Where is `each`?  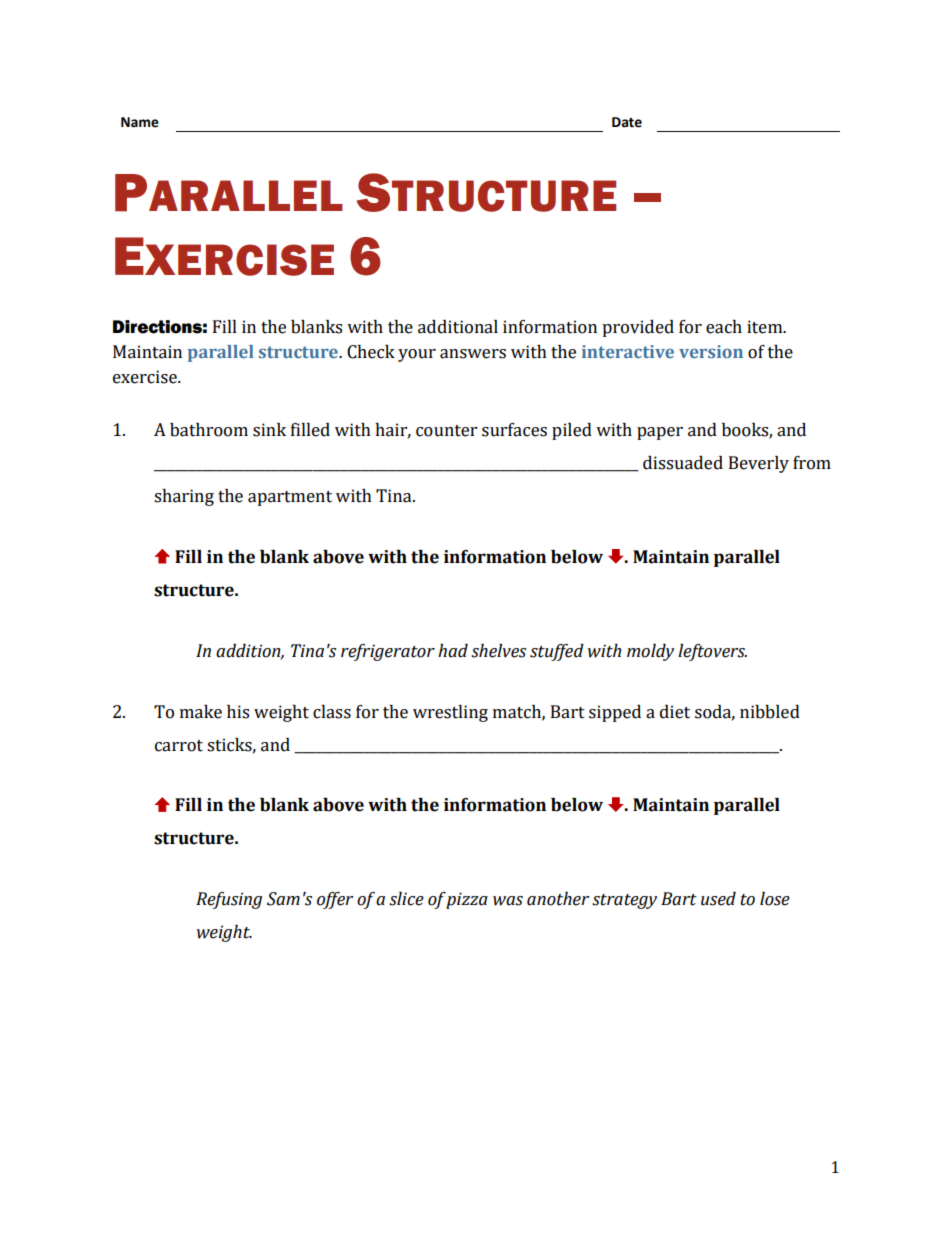
each is located at coordinates (724, 327).
